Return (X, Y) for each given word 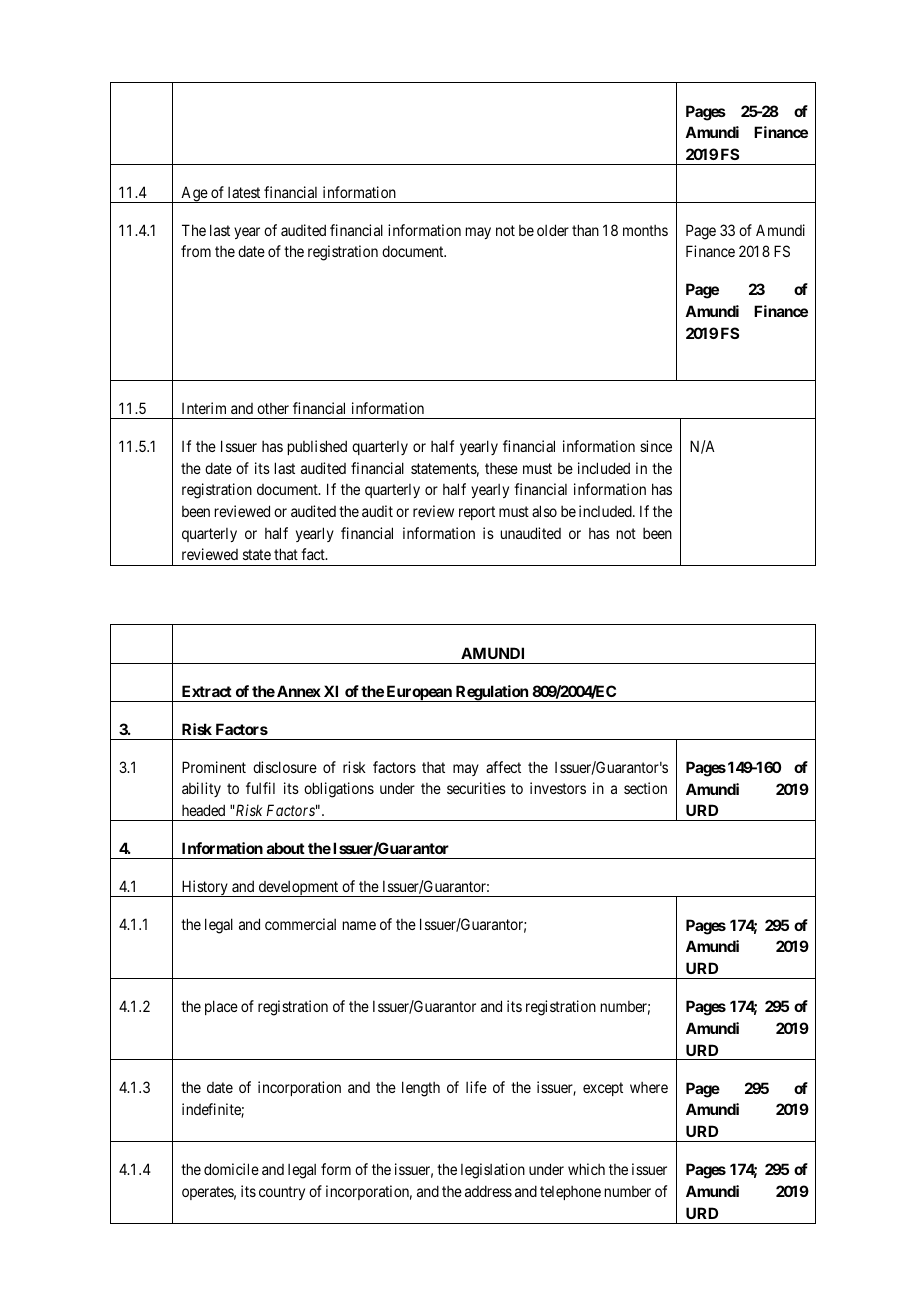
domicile (231, 1169)
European (419, 693)
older (553, 230)
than (585, 230)
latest (244, 192)
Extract (207, 691)
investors (558, 788)
